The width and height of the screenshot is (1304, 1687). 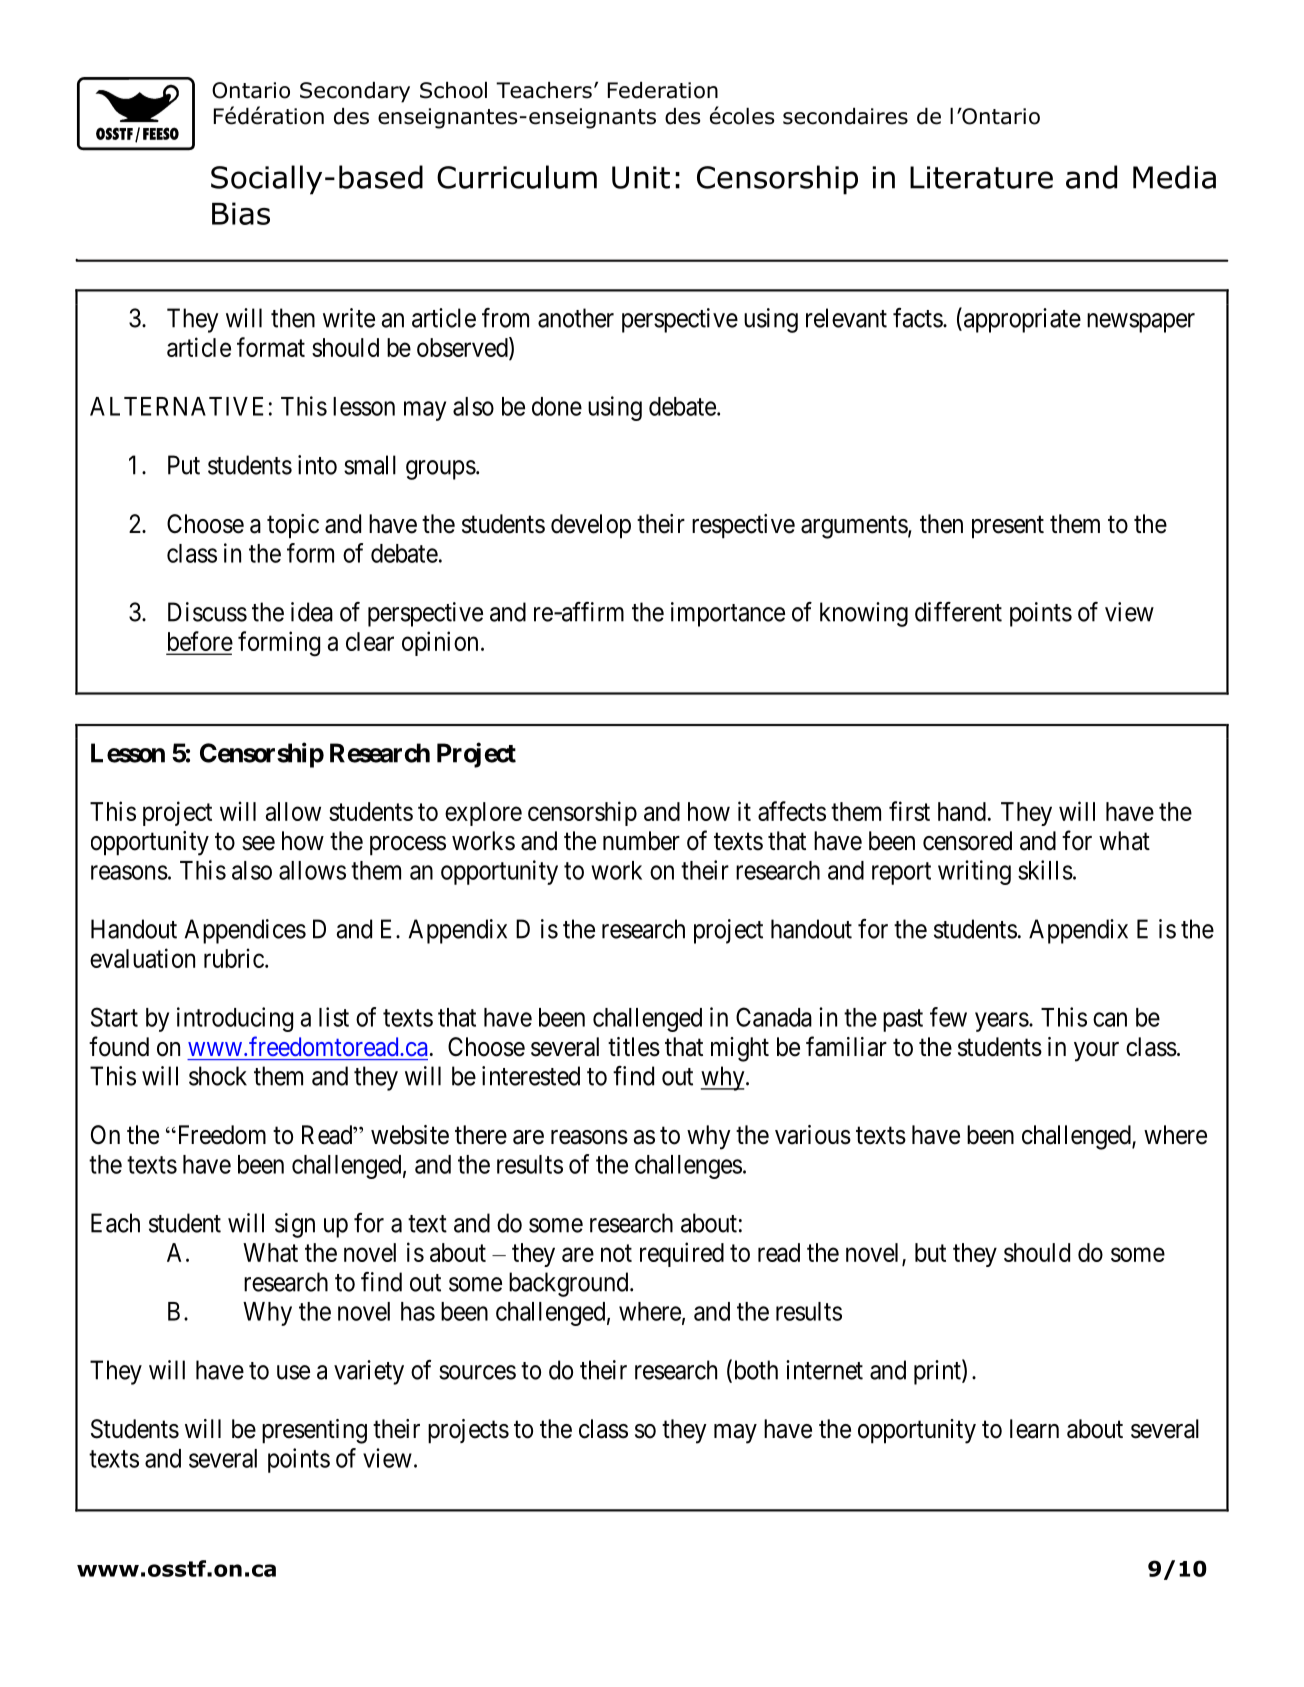 What do you see at coordinates (570, 1284) in the screenshot?
I see `background` at bounding box center [570, 1284].
